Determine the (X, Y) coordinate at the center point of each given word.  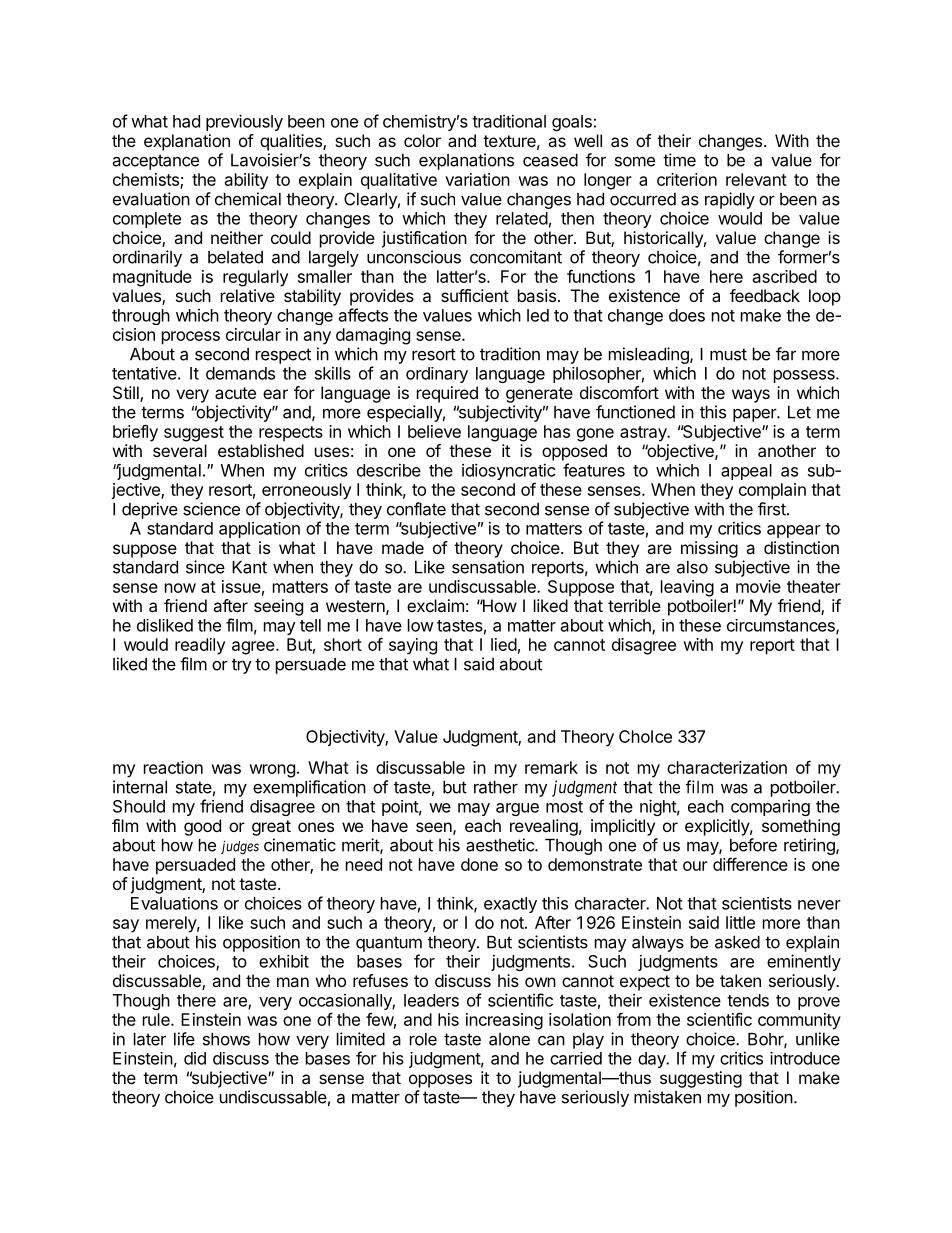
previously (244, 122)
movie (758, 586)
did (195, 1058)
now (180, 588)
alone (509, 1039)
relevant (756, 179)
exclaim (435, 605)
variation (477, 179)
